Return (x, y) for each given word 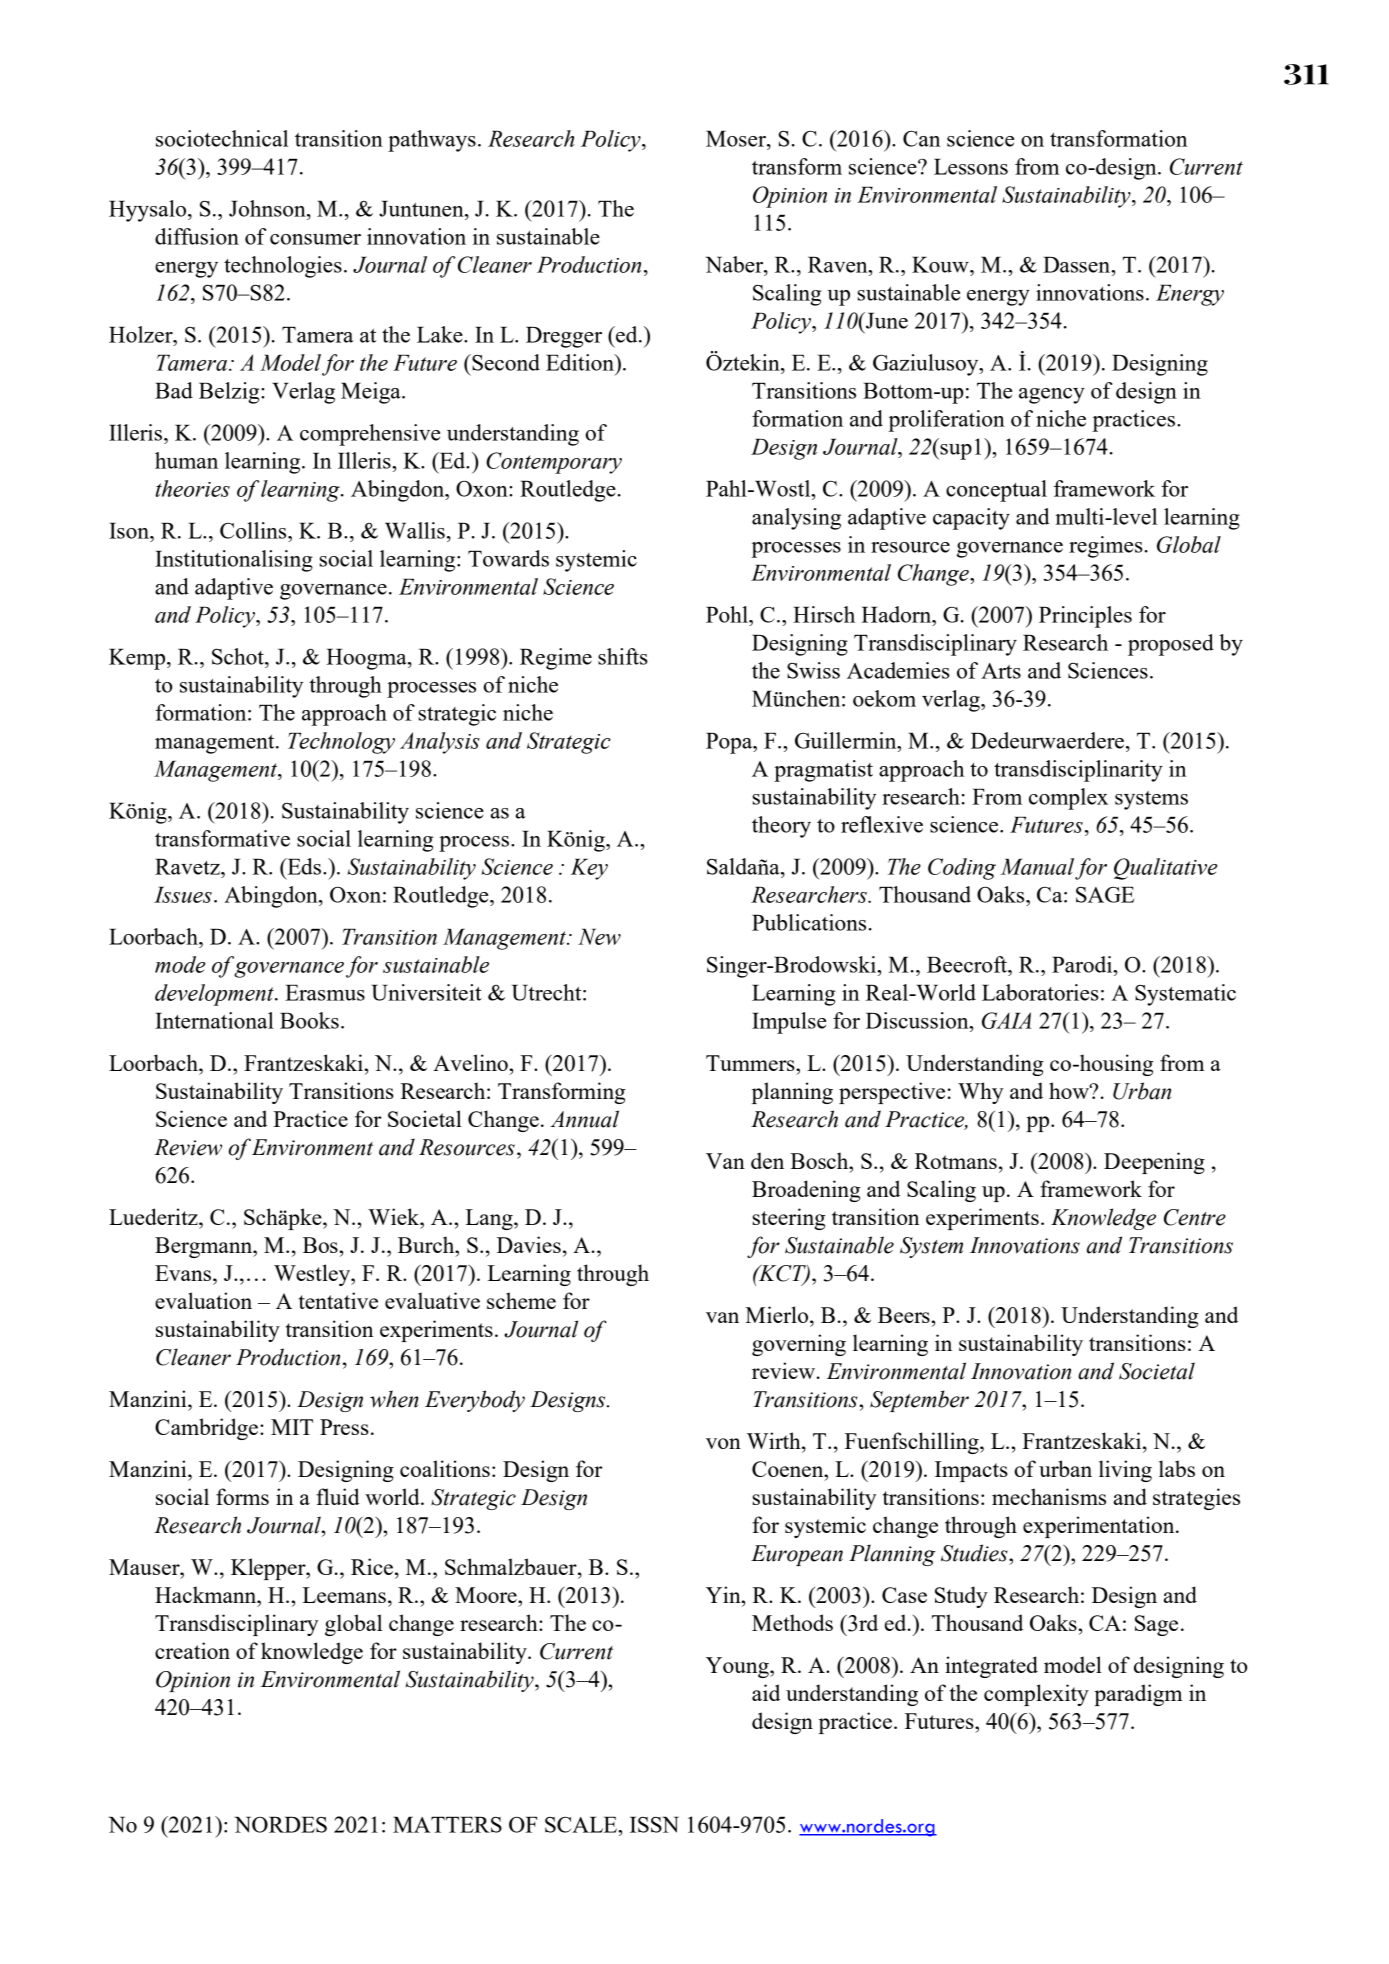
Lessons (971, 166)
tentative (338, 1300)
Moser (737, 138)
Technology (341, 743)
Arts (1001, 671)
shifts (623, 656)
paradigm (1138, 1695)
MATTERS (447, 1824)
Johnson (268, 208)
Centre (1195, 1217)
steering (789, 1219)
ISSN (654, 1824)
